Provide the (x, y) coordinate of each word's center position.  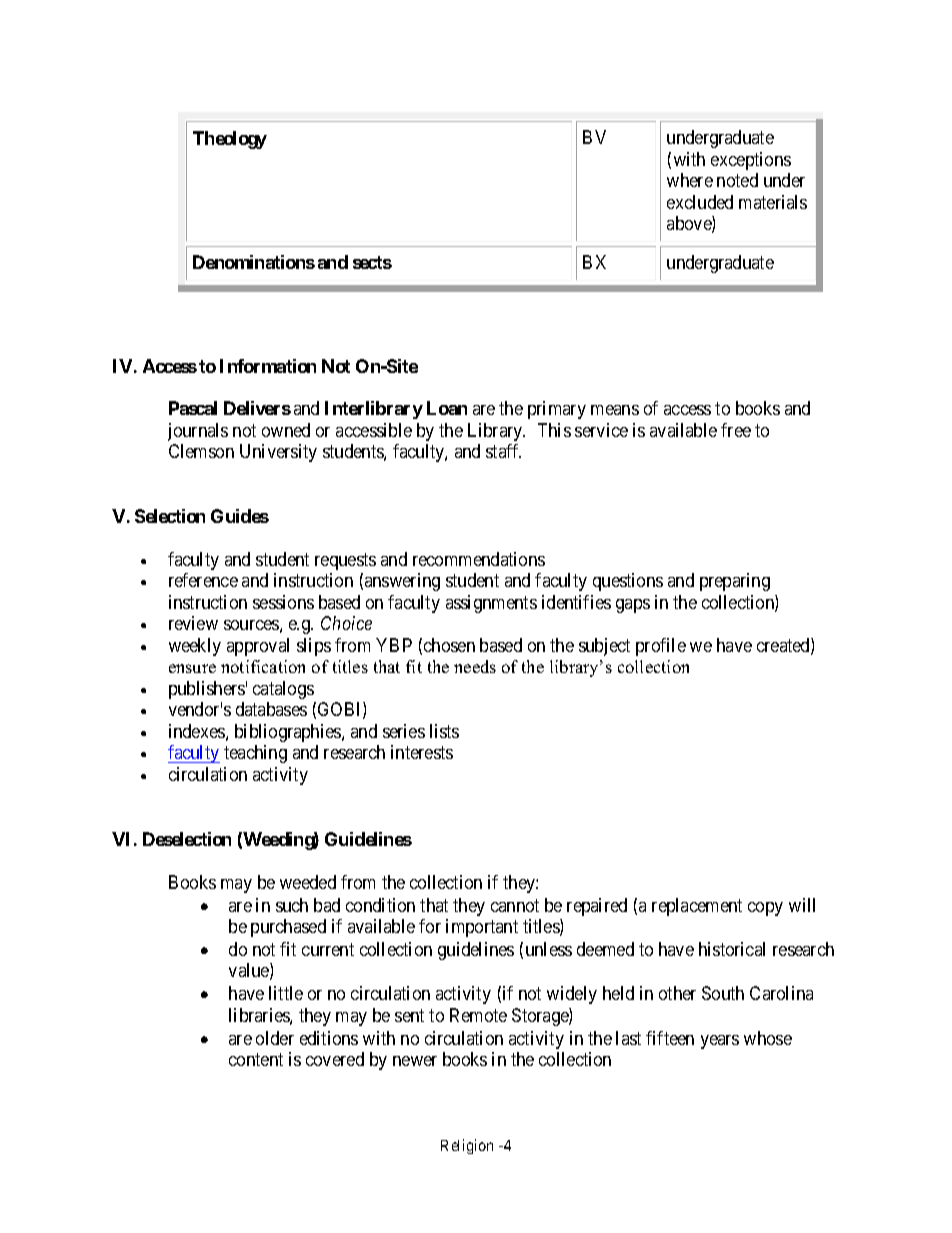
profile (661, 647)
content (256, 1059)
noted (737, 180)
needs (475, 666)
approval (258, 647)
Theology (230, 140)
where (690, 180)
